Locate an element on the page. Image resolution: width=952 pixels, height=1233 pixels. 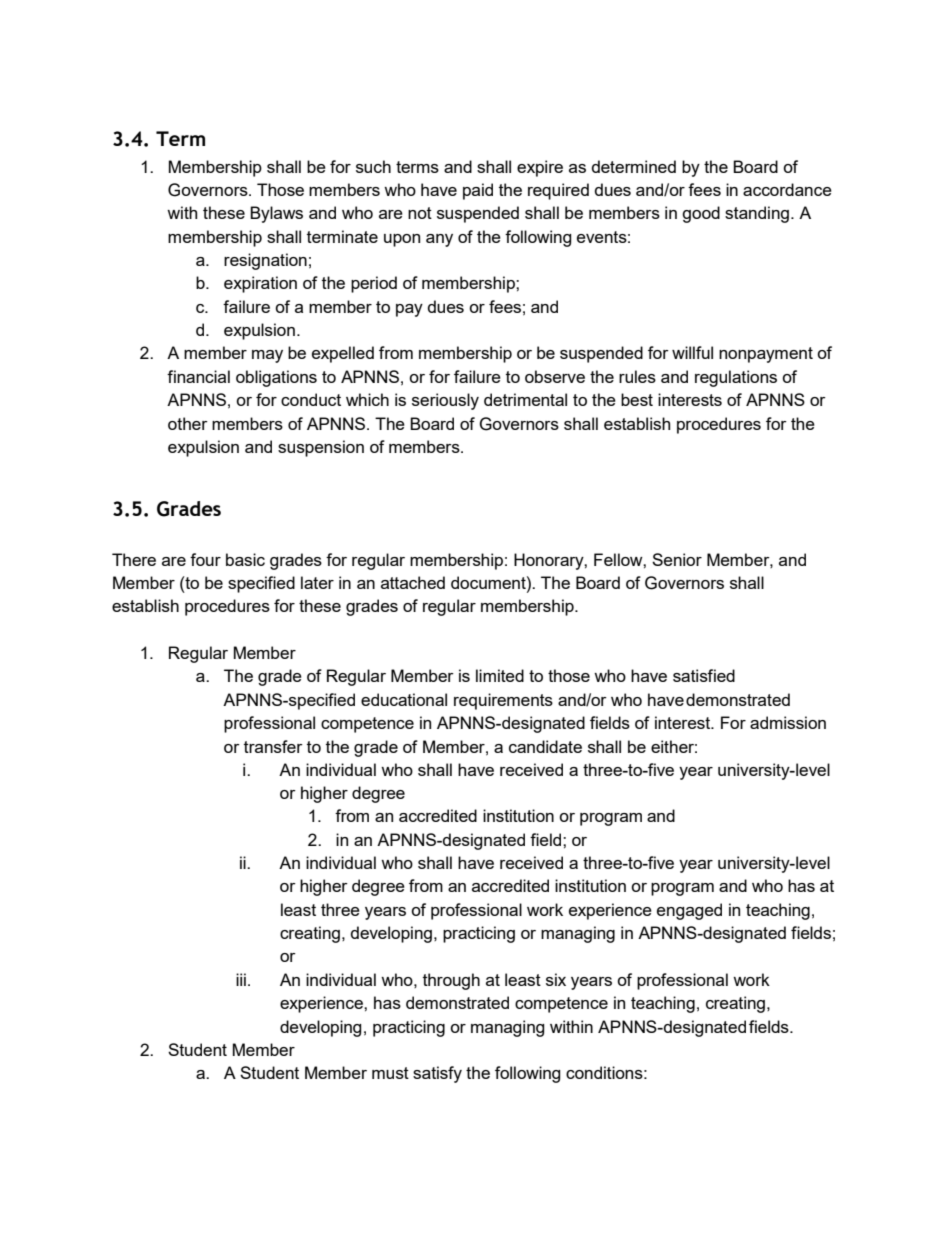
four is located at coordinates (205, 559).
